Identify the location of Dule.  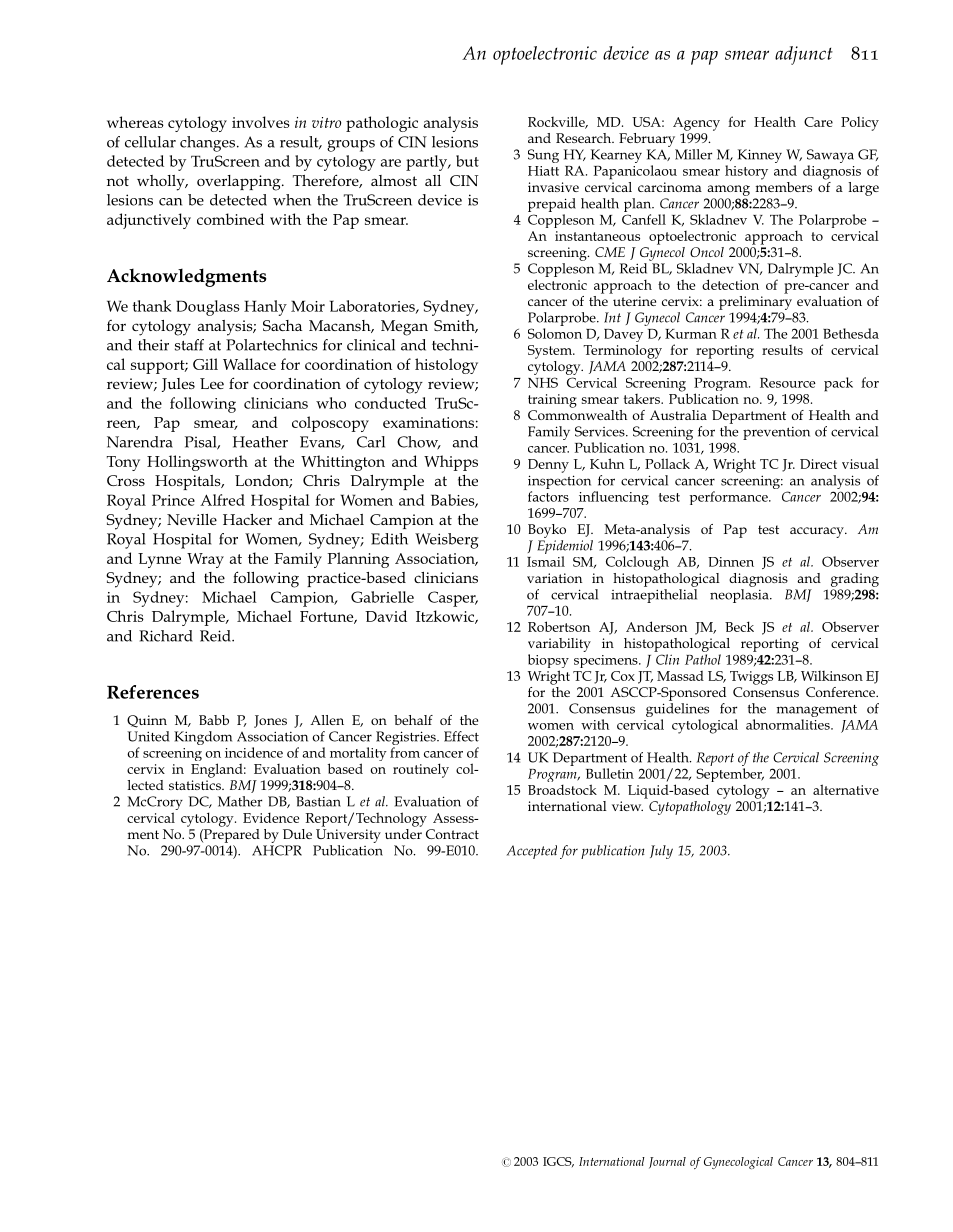
(297, 834).
